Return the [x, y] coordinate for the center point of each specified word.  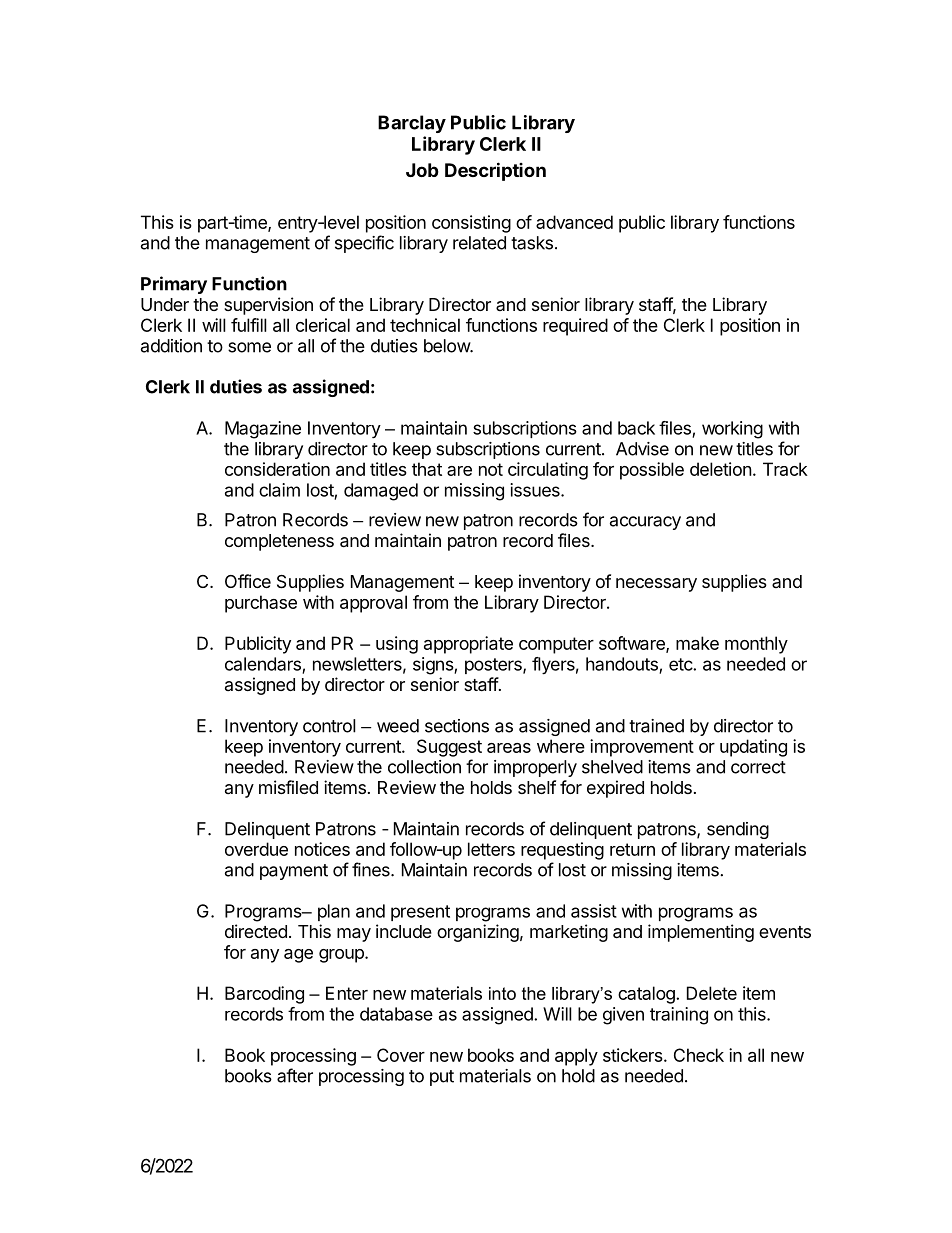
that [427, 469]
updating [753, 748]
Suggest [449, 748]
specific [364, 244]
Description [495, 171]
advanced [574, 222]
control [329, 726]
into [502, 993]
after [295, 1075]
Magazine [263, 430]
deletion [721, 469]
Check [699, 1055]
